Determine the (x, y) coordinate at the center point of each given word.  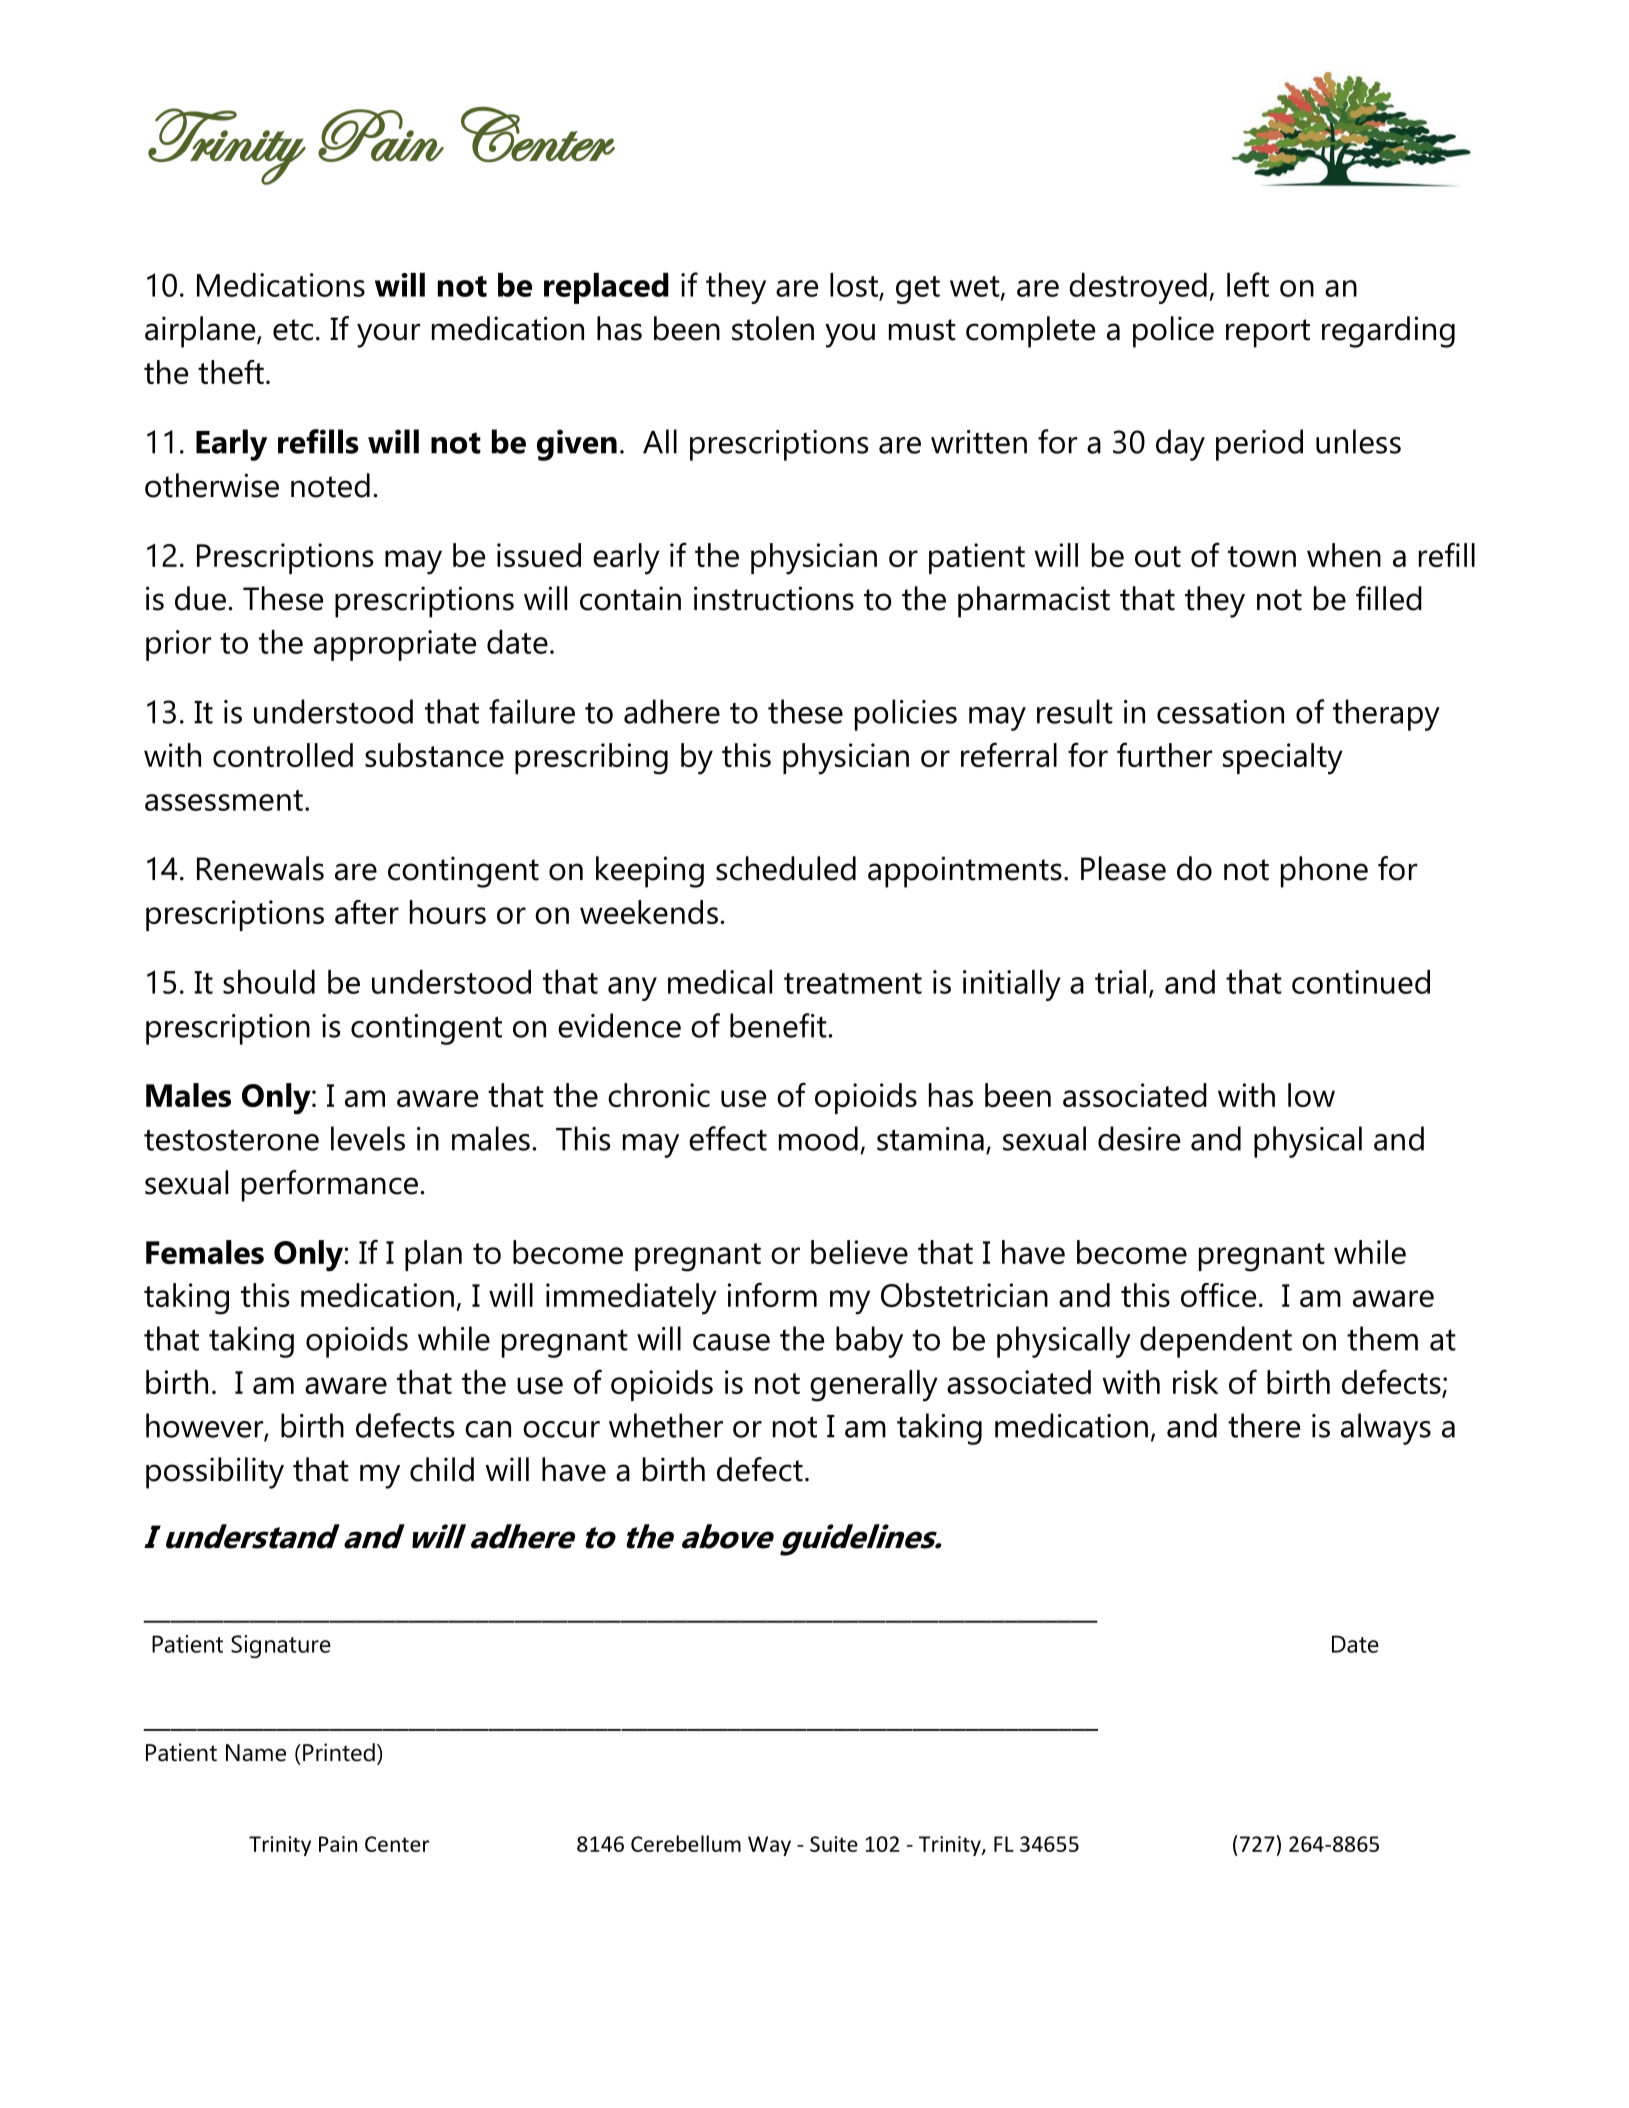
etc (293, 330)
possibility (215, 1473)
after (367, 912)
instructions (774, 598)
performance (330, 1186)
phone (1324, 872)
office (1218, 1295)
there (1264, 1425)
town (1262, 556)
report (1268, 333)
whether (666, 1425)
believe (859, 1252)
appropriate (395, 645)
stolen (773, 328)
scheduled (786, 868)
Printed (339, 1752)
